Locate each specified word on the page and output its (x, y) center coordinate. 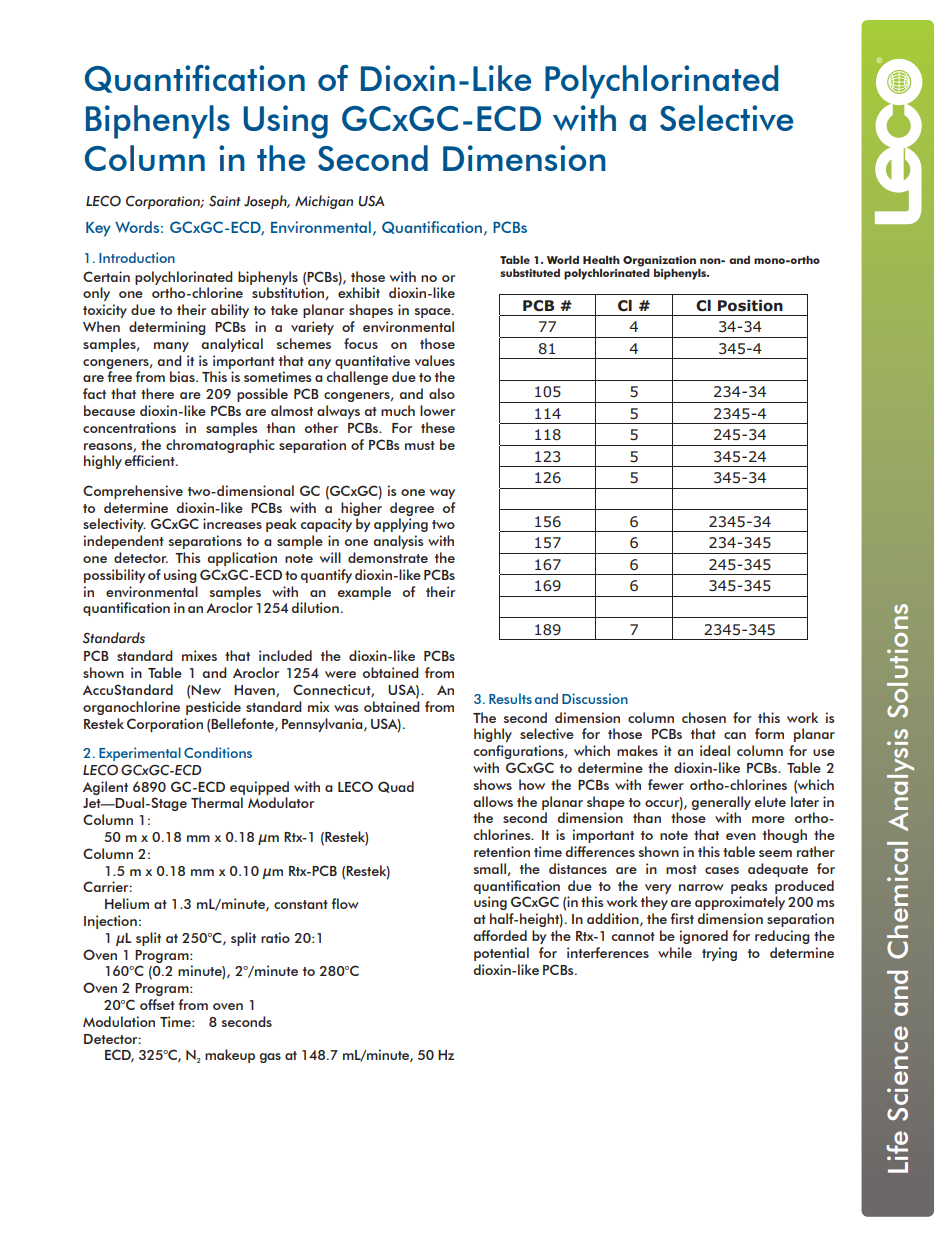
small (489, 868)
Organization (659, 261)
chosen (704, 717)
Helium (127, 903)
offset (157, 1004)
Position (750, 306)
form (769, 733)
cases (722, 870)
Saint (225, 201)
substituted (530, 273)
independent (124, 542)
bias (183, 376)
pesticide (213, 708)
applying (401, 525)
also (442, 393)
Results (510, 698)
